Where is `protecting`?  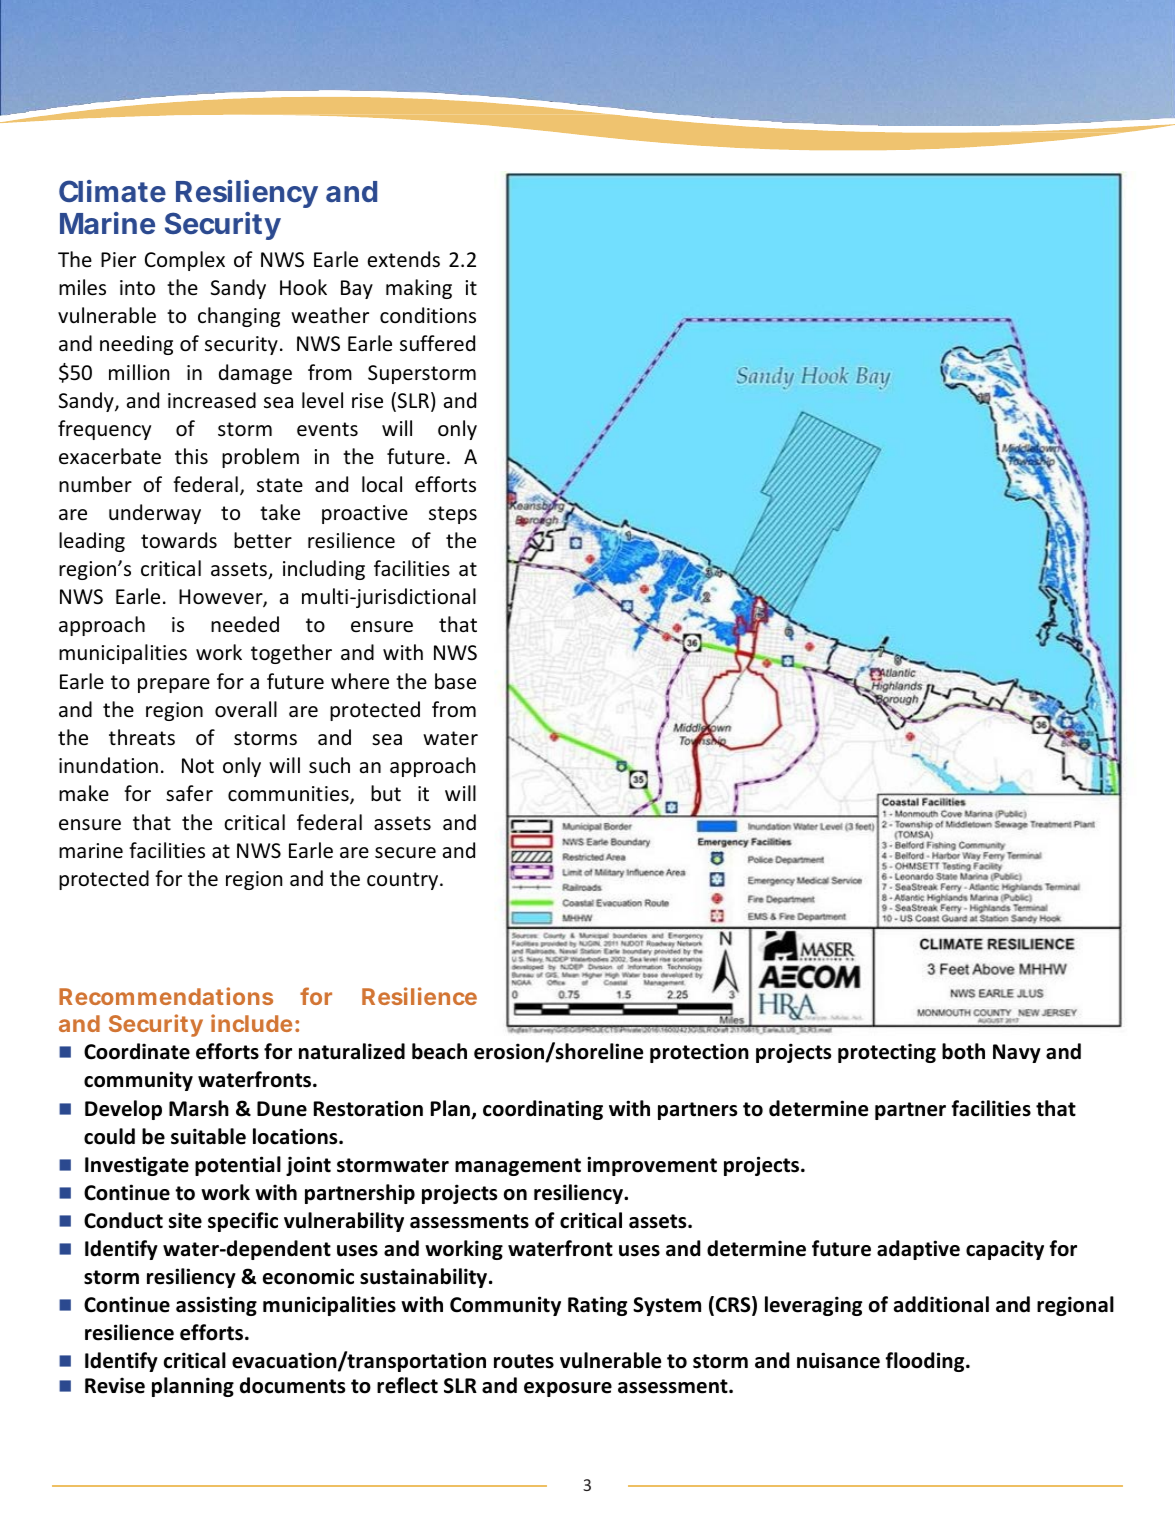
protecting is located at coordinates (887, 1053).
